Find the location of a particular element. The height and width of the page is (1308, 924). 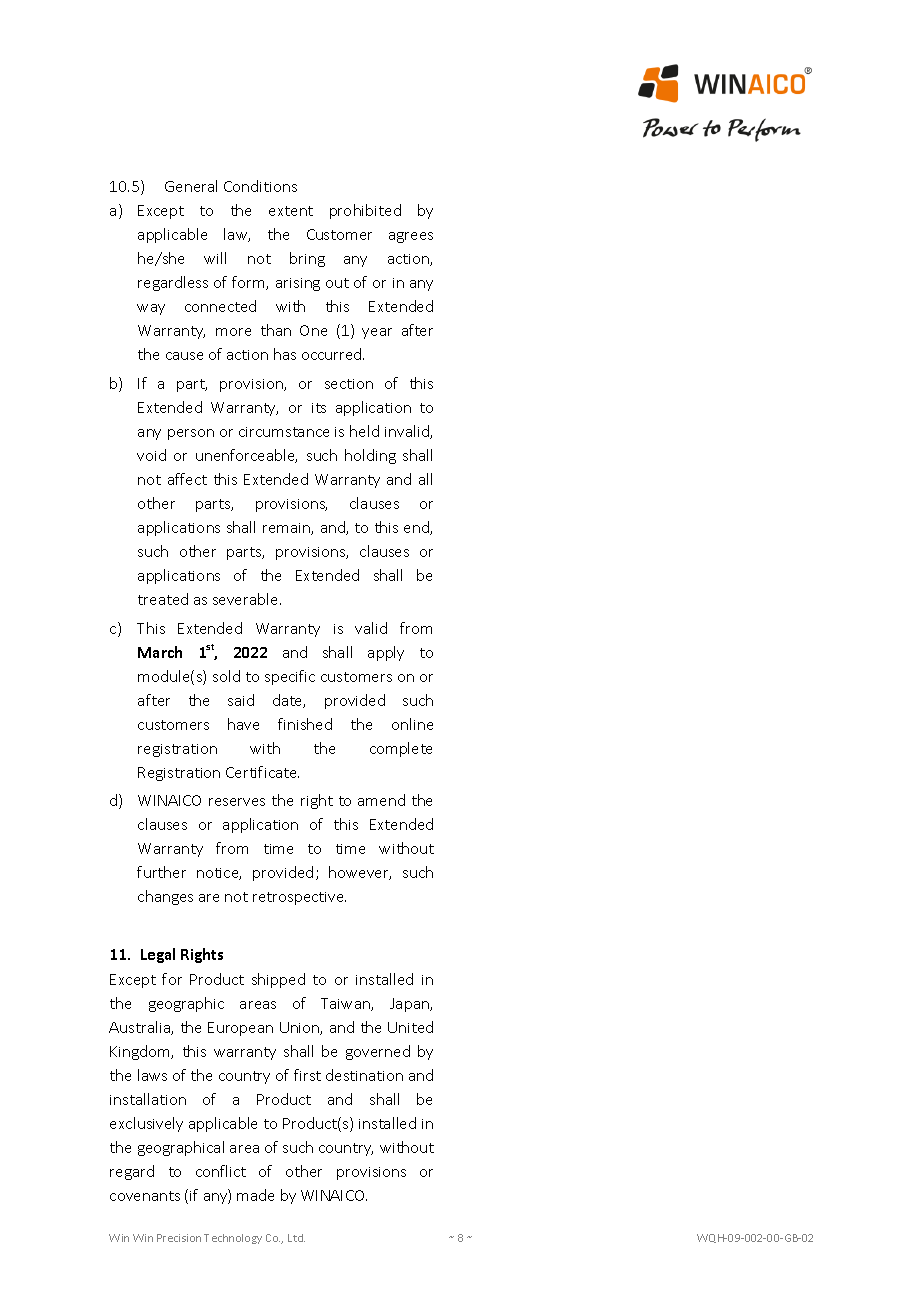

Ltd is located at coordinates (296, 1238).
